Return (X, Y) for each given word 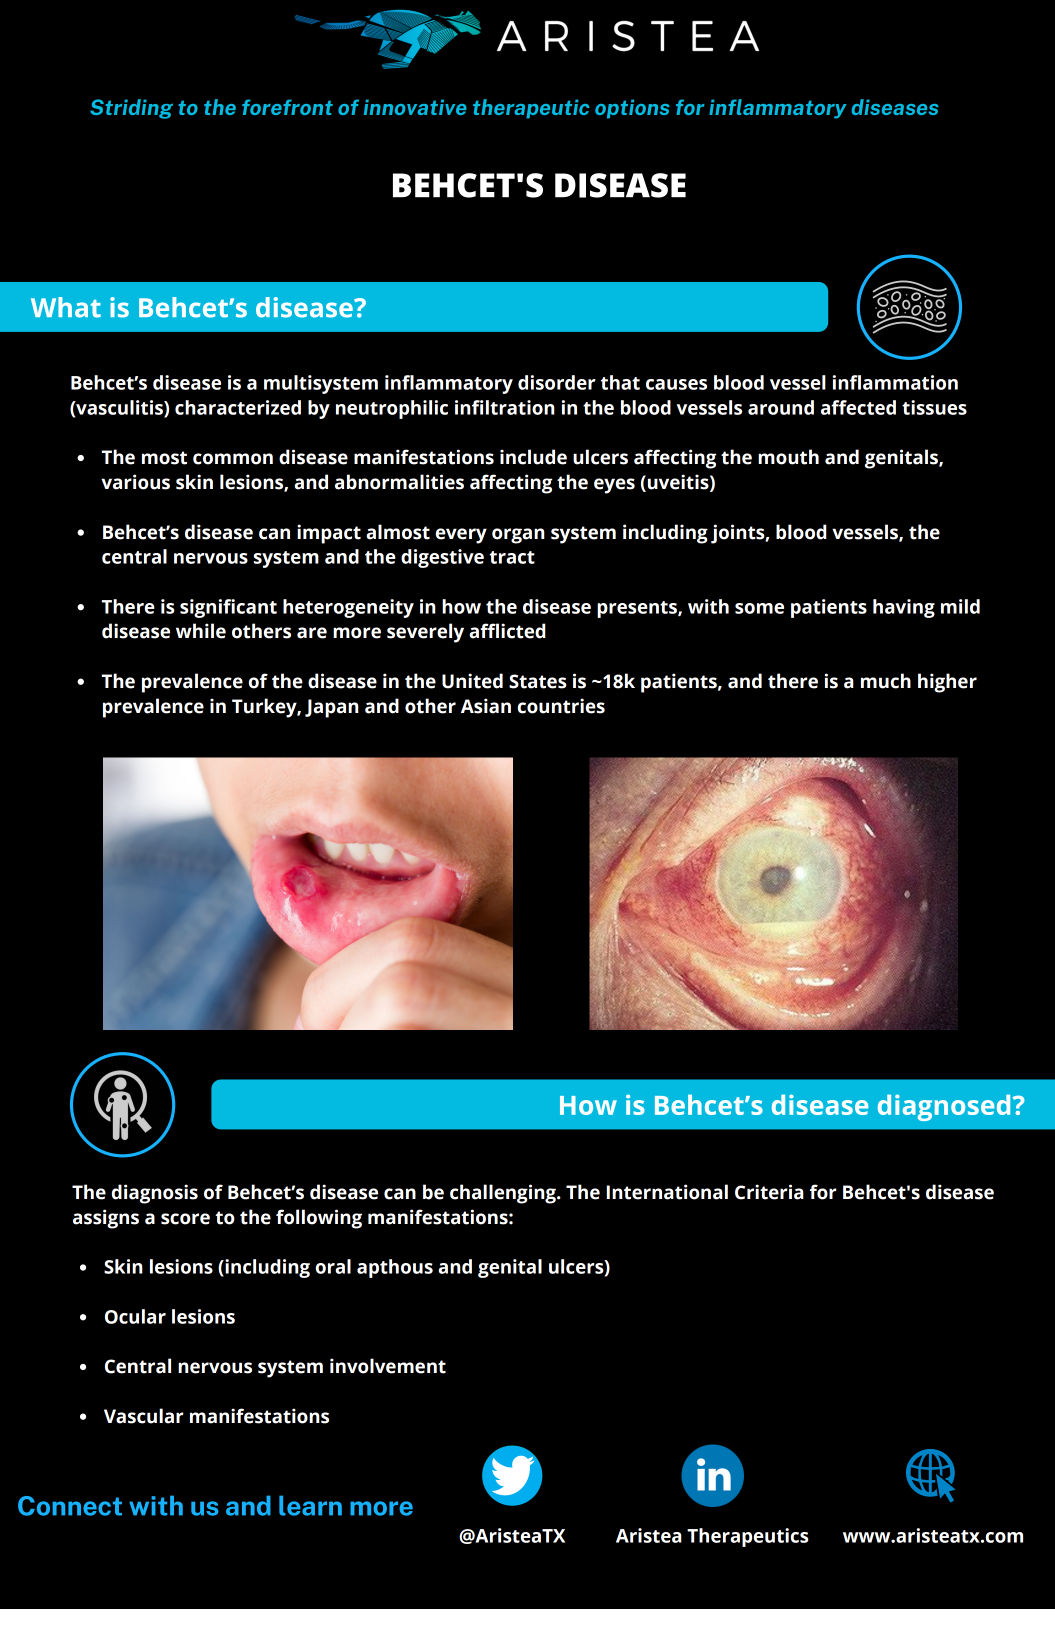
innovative (415, 107)
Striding (131, 109)
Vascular (144, 1416)
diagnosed (944, 1108)
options (632, 109)
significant (228, 608)
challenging (504, 1194)
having (904, 608)
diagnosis (155, 1194)
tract (512, 557)
